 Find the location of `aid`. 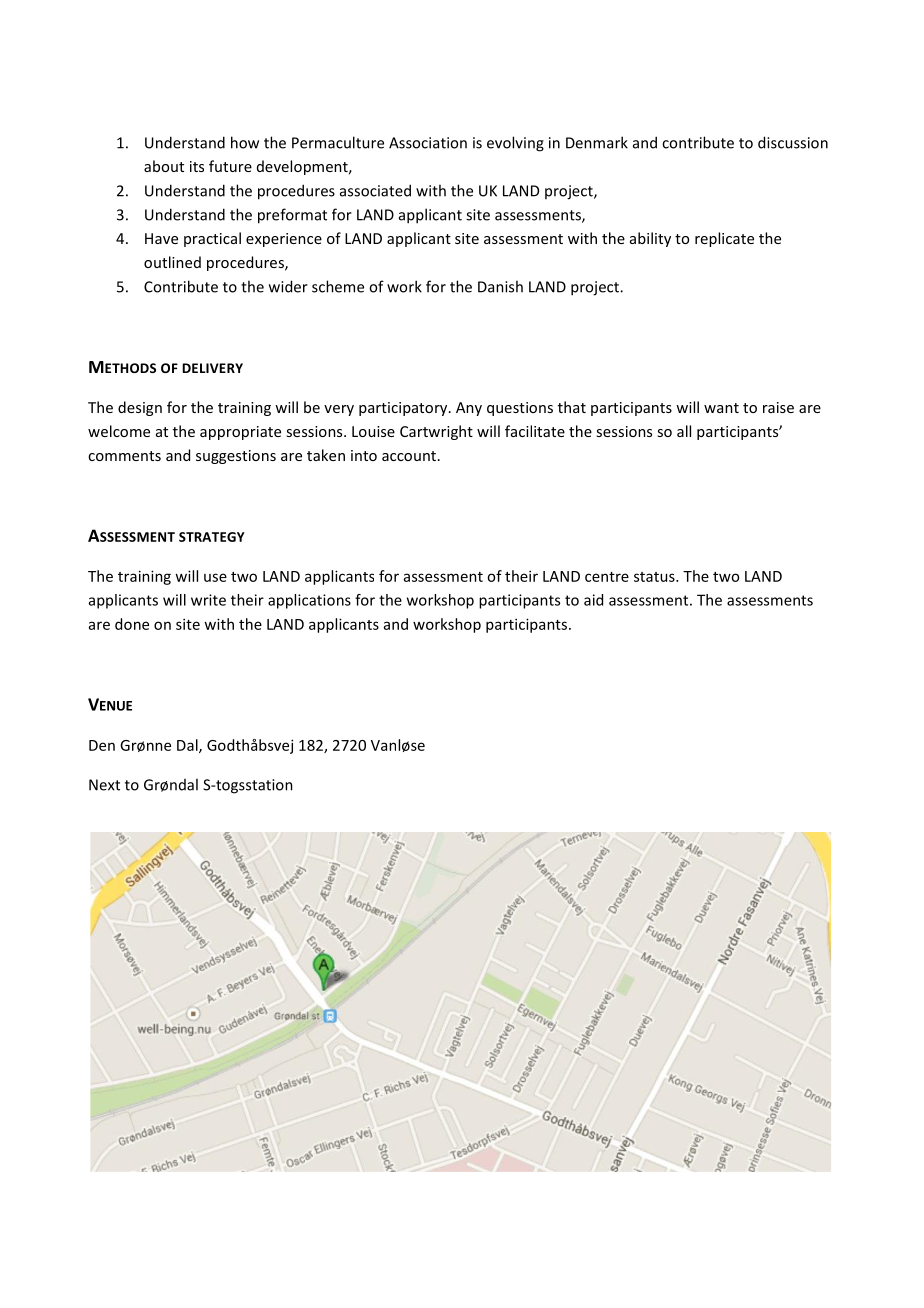

aid is located at coordinates (593, 600).
